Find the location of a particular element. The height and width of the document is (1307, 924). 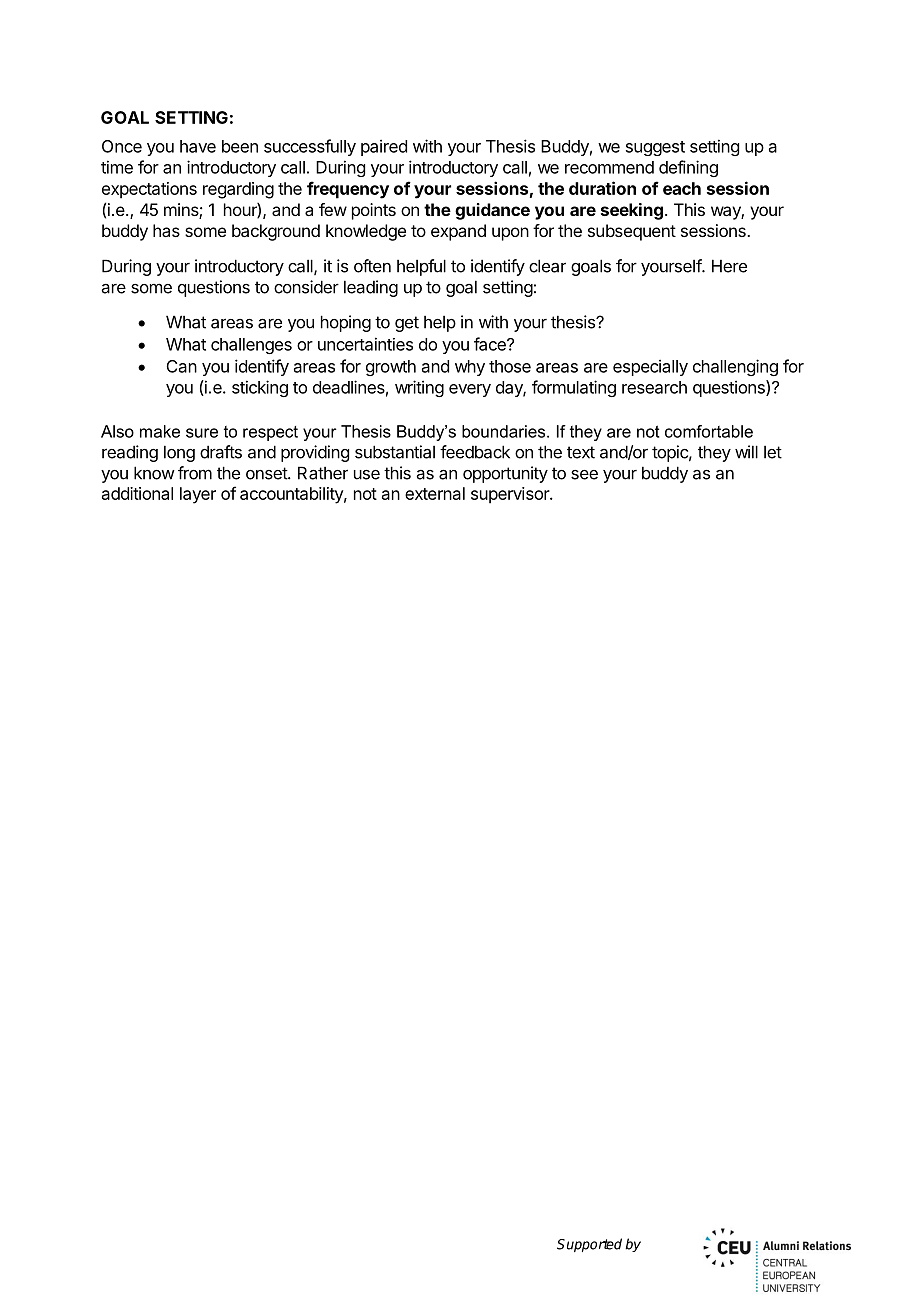

use is located at coordinates (367, 475).
